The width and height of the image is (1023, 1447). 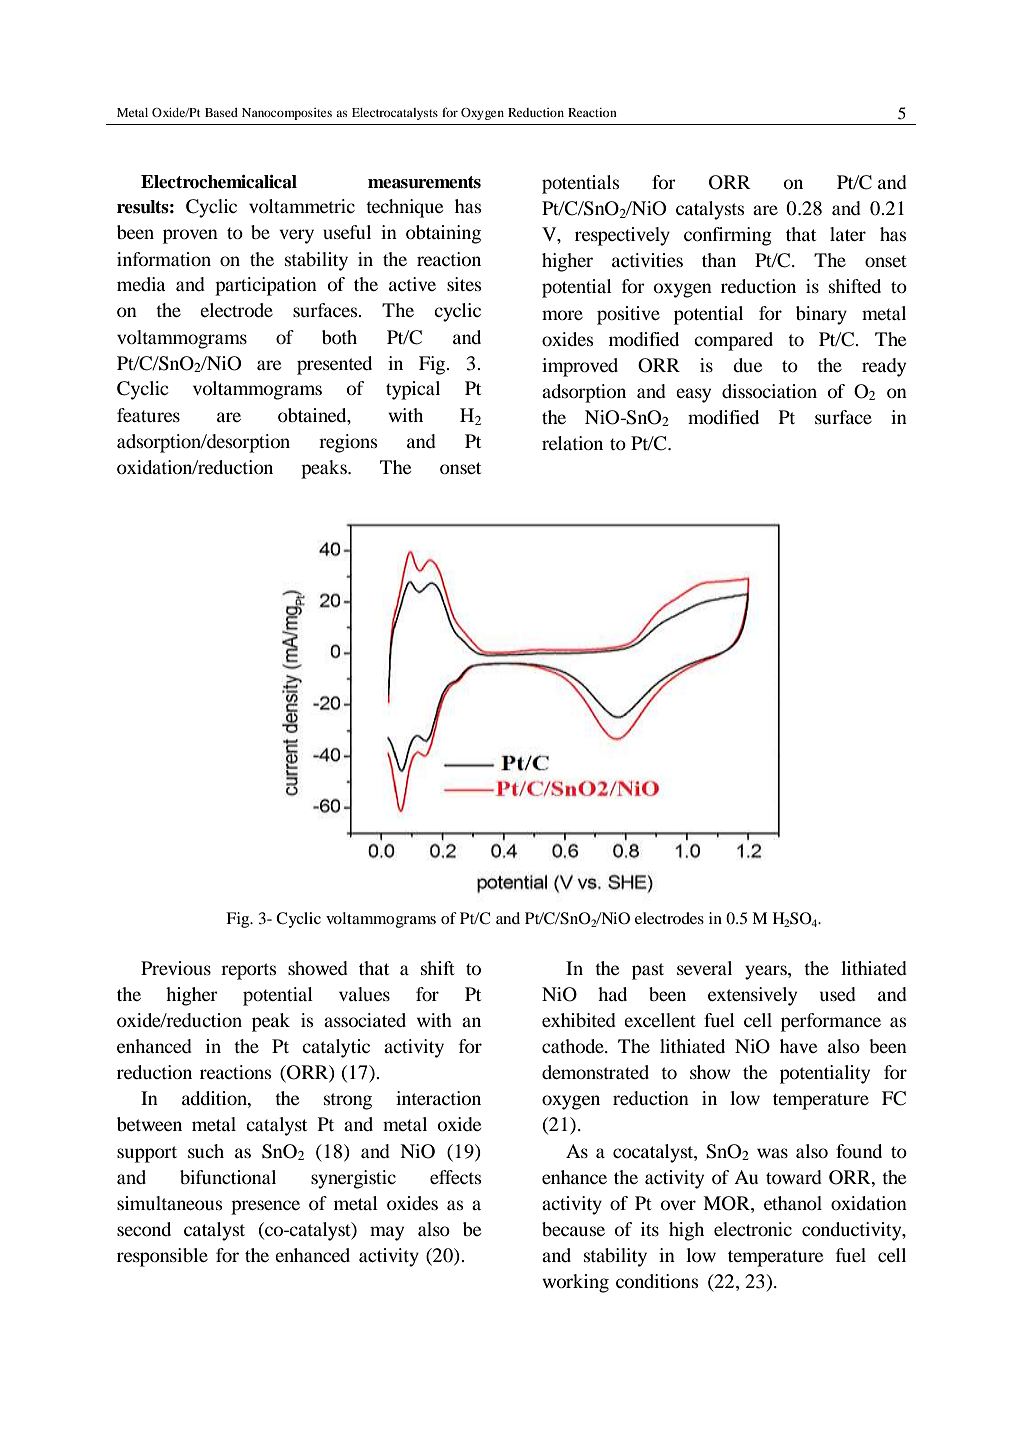 I want to click on relation, so click(x=572, y=443).
